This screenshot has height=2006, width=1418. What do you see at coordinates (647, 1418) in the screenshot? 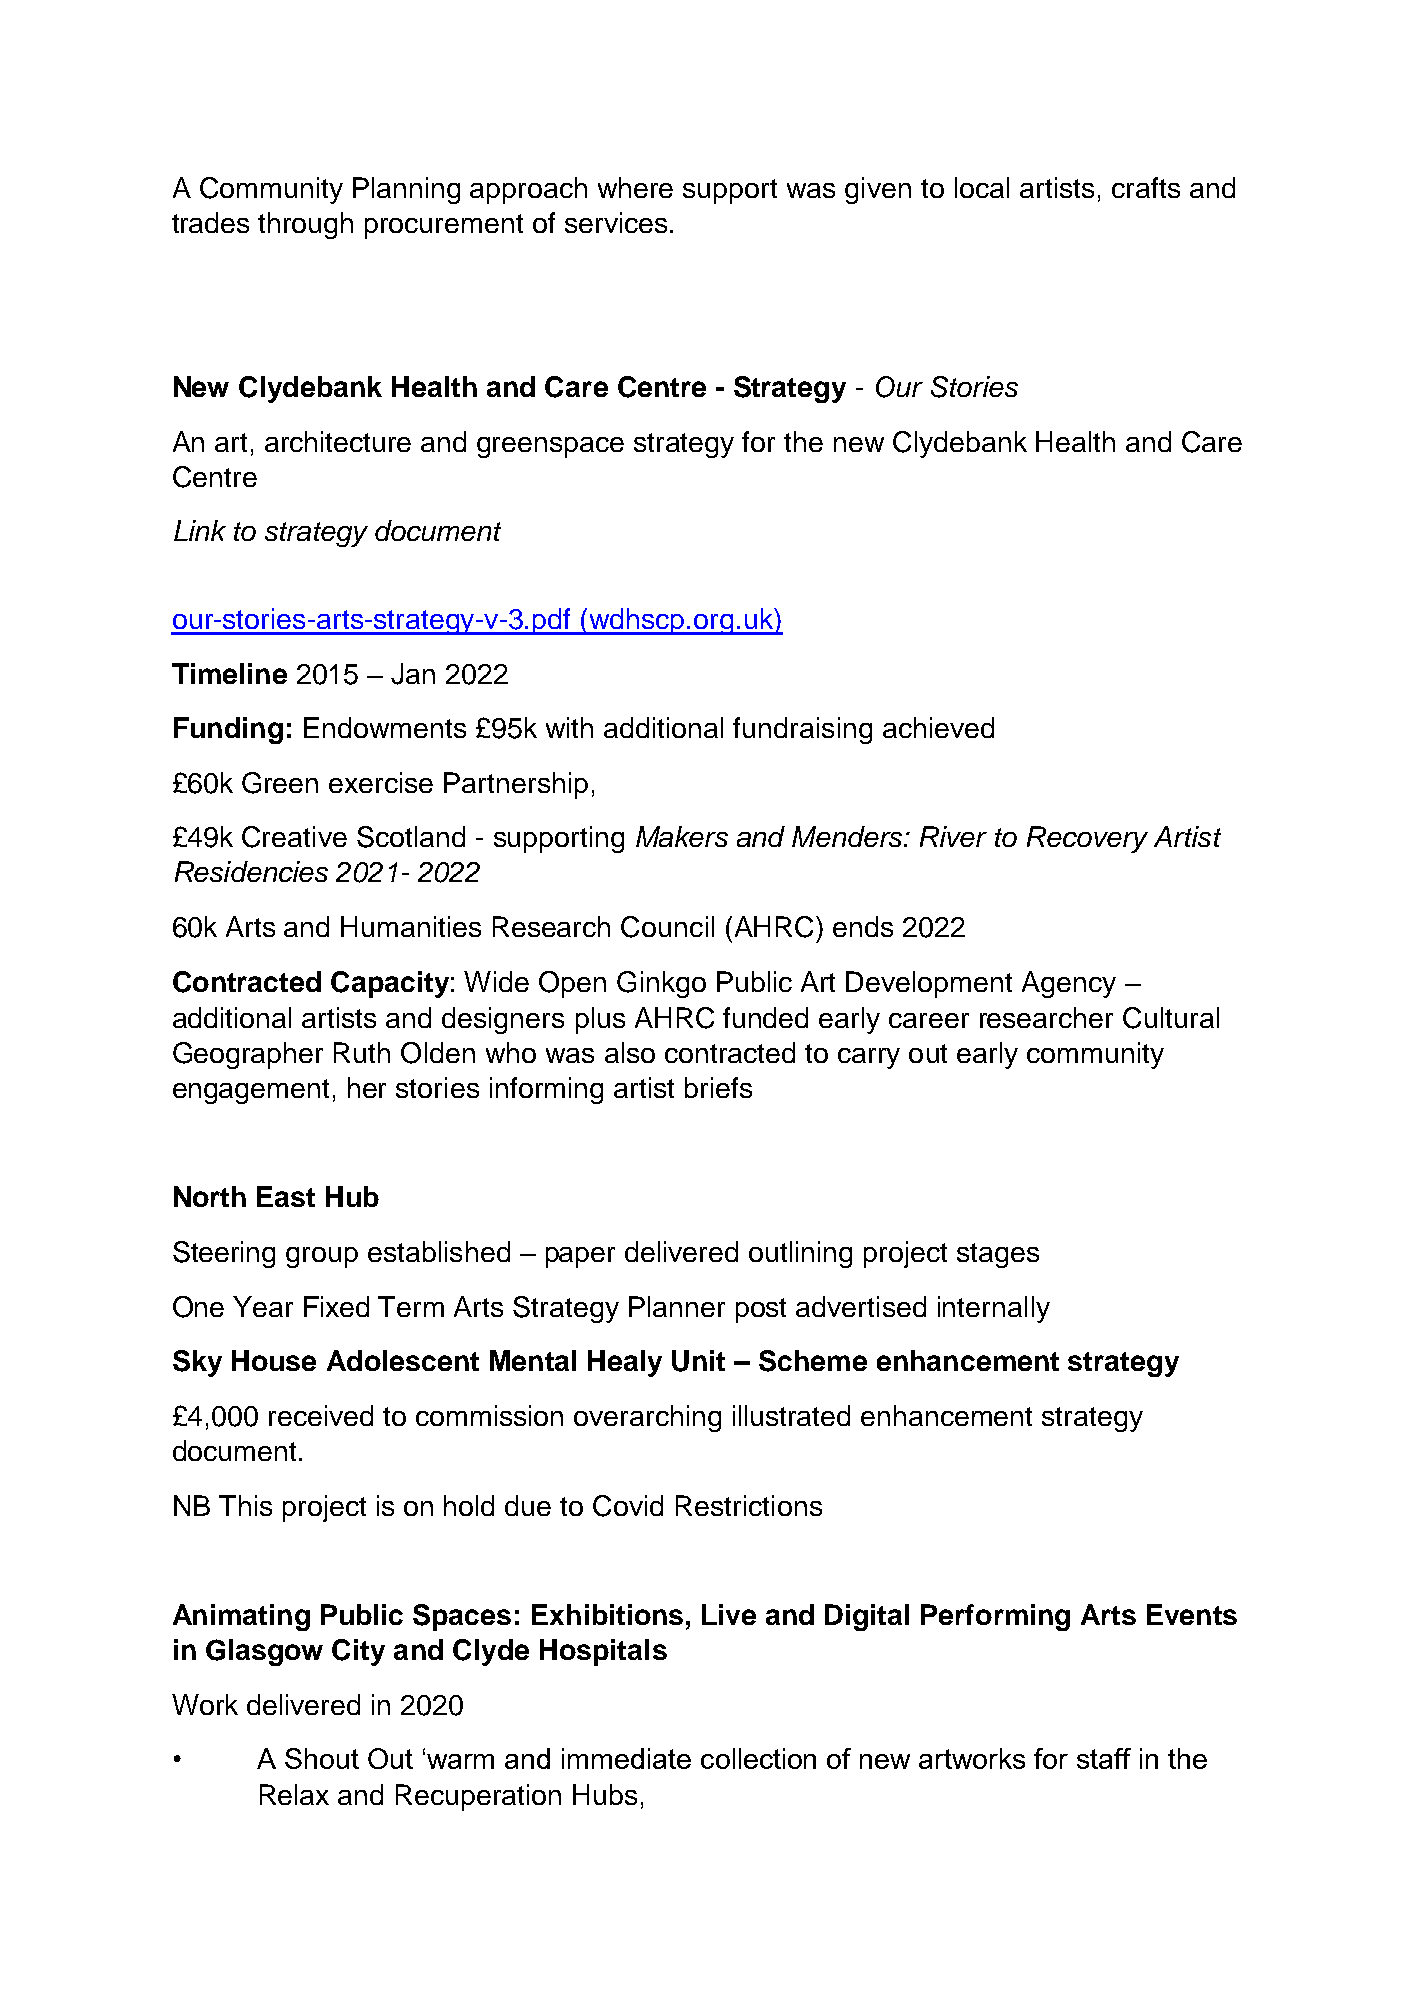
I see `overarching` at bounding box center [647, 1418].
